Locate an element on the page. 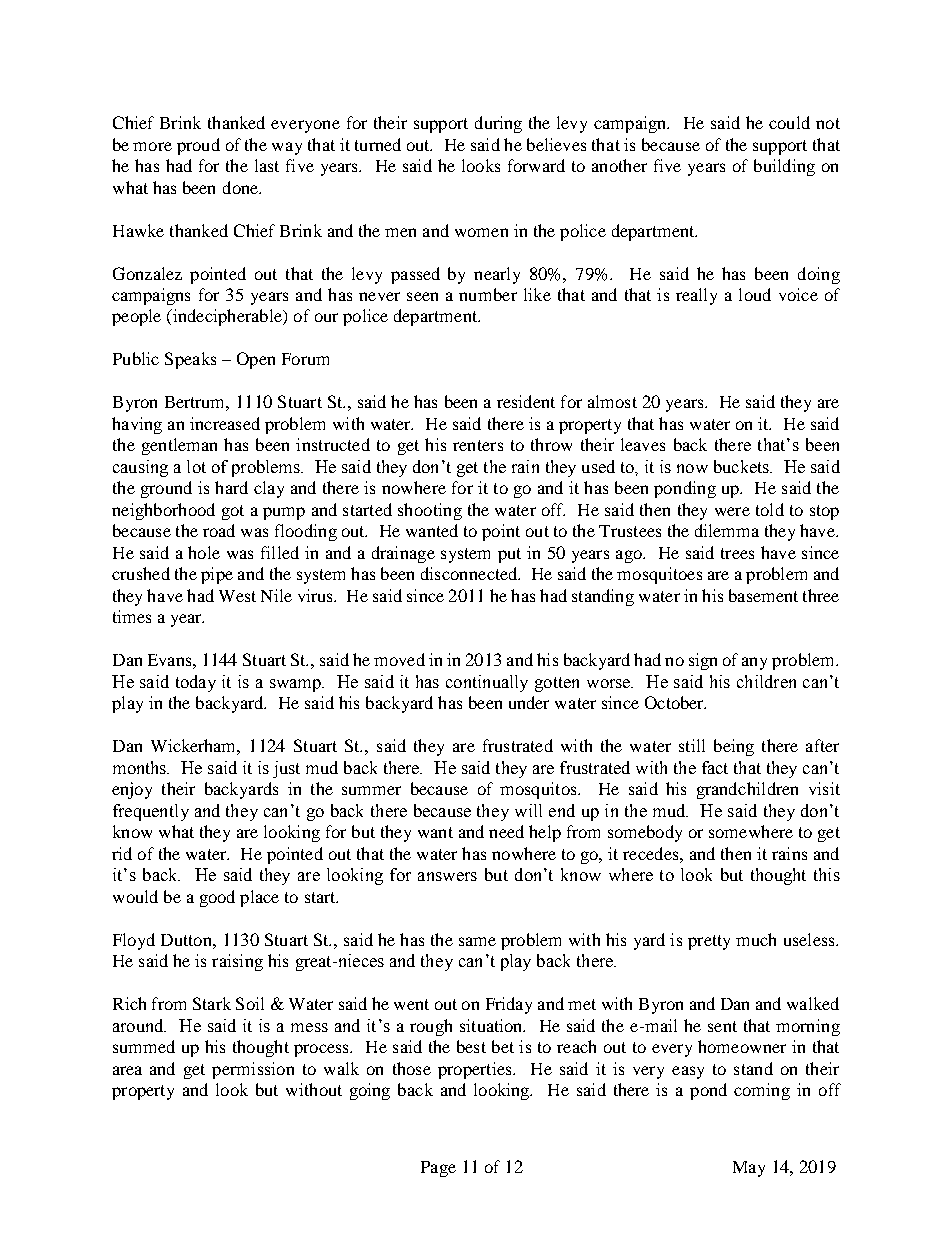 The width and height of the image is (952, 1233). during is located at coordinates (498, 124).
